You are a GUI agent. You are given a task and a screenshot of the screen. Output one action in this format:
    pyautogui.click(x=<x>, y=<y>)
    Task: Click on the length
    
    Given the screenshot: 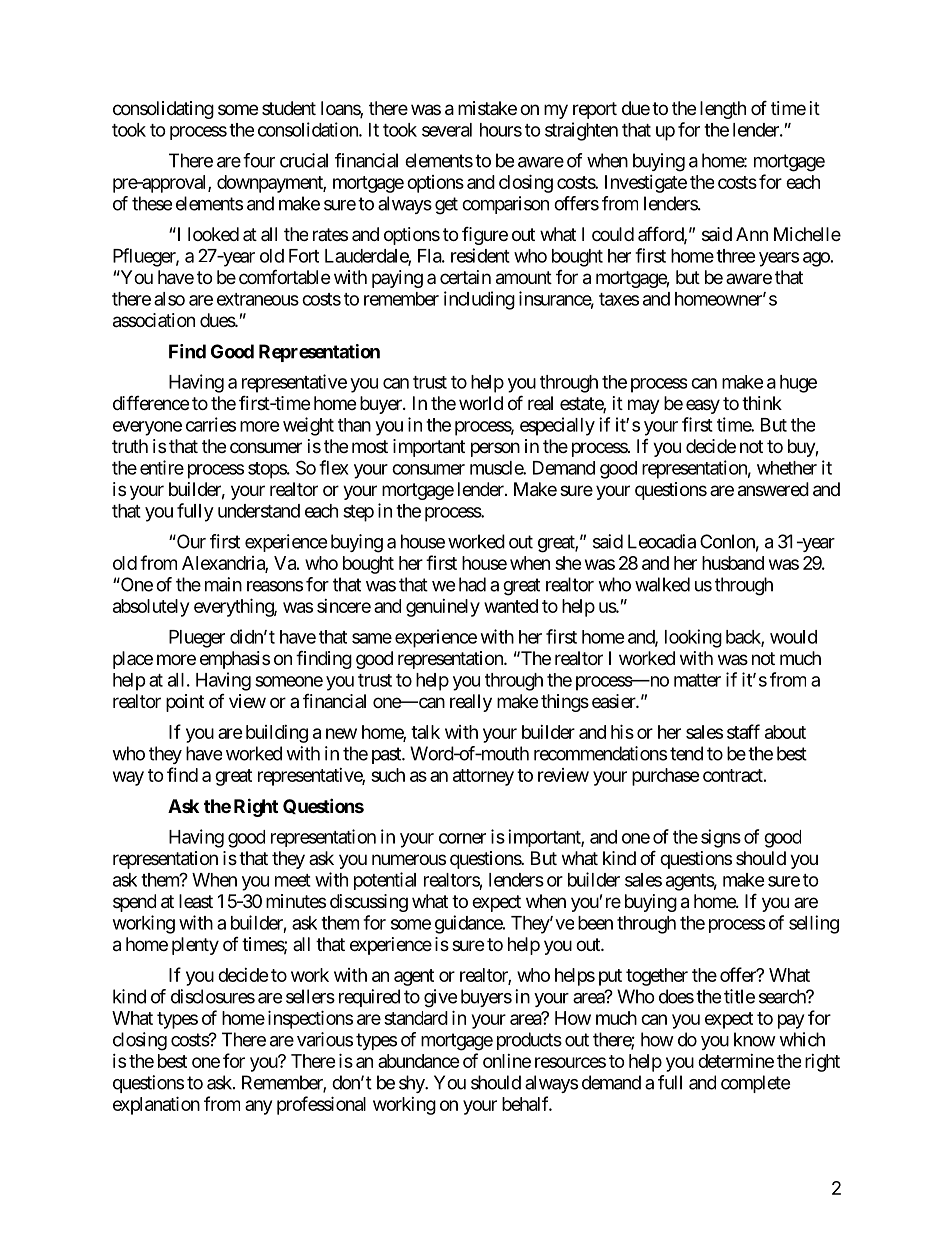 What is the action you would take?
    pyautogui.click(x=723, y=110)
